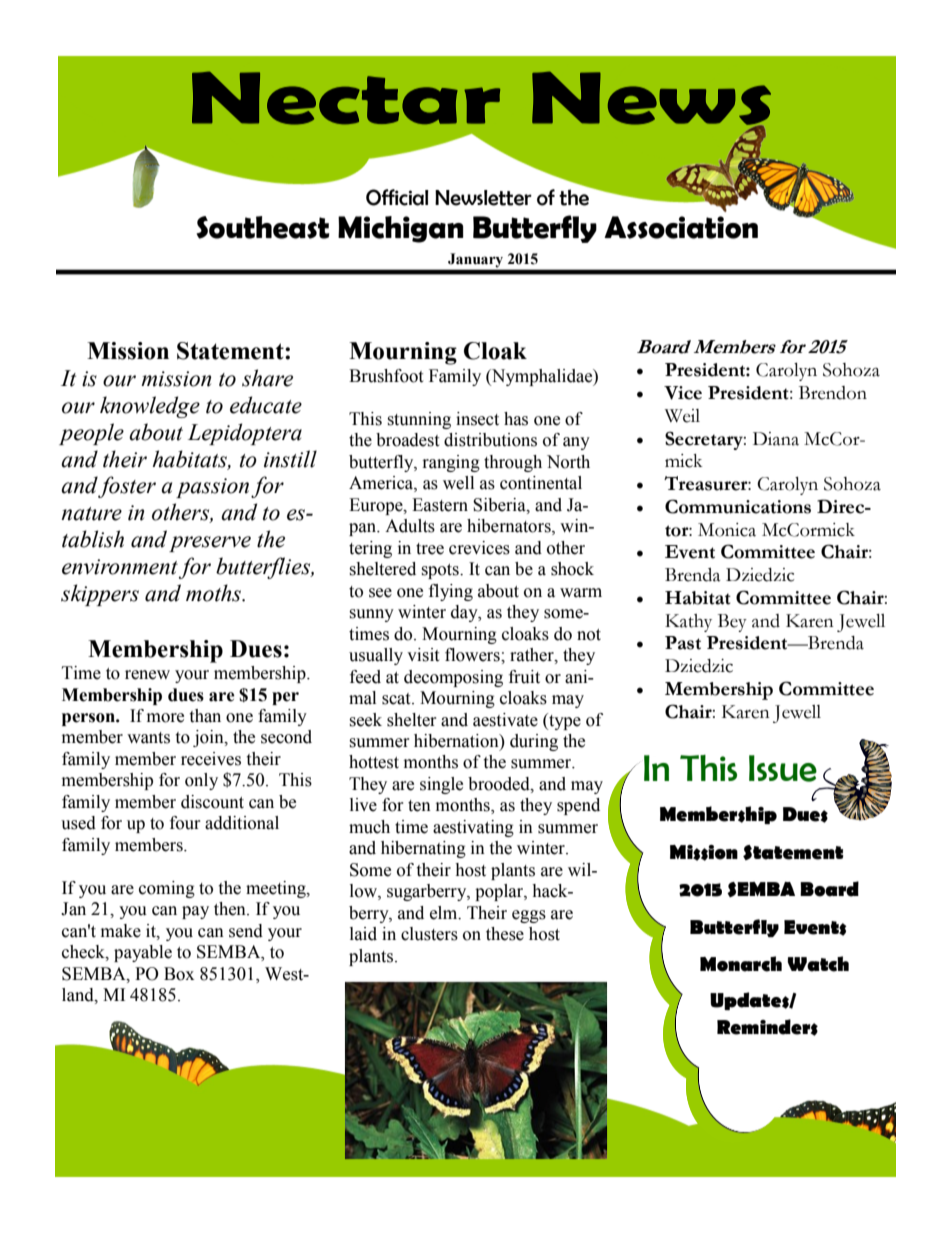  What do you see at coordinates (179, 974) in the page?
I see `Box` at bounding box center [179, 974].
